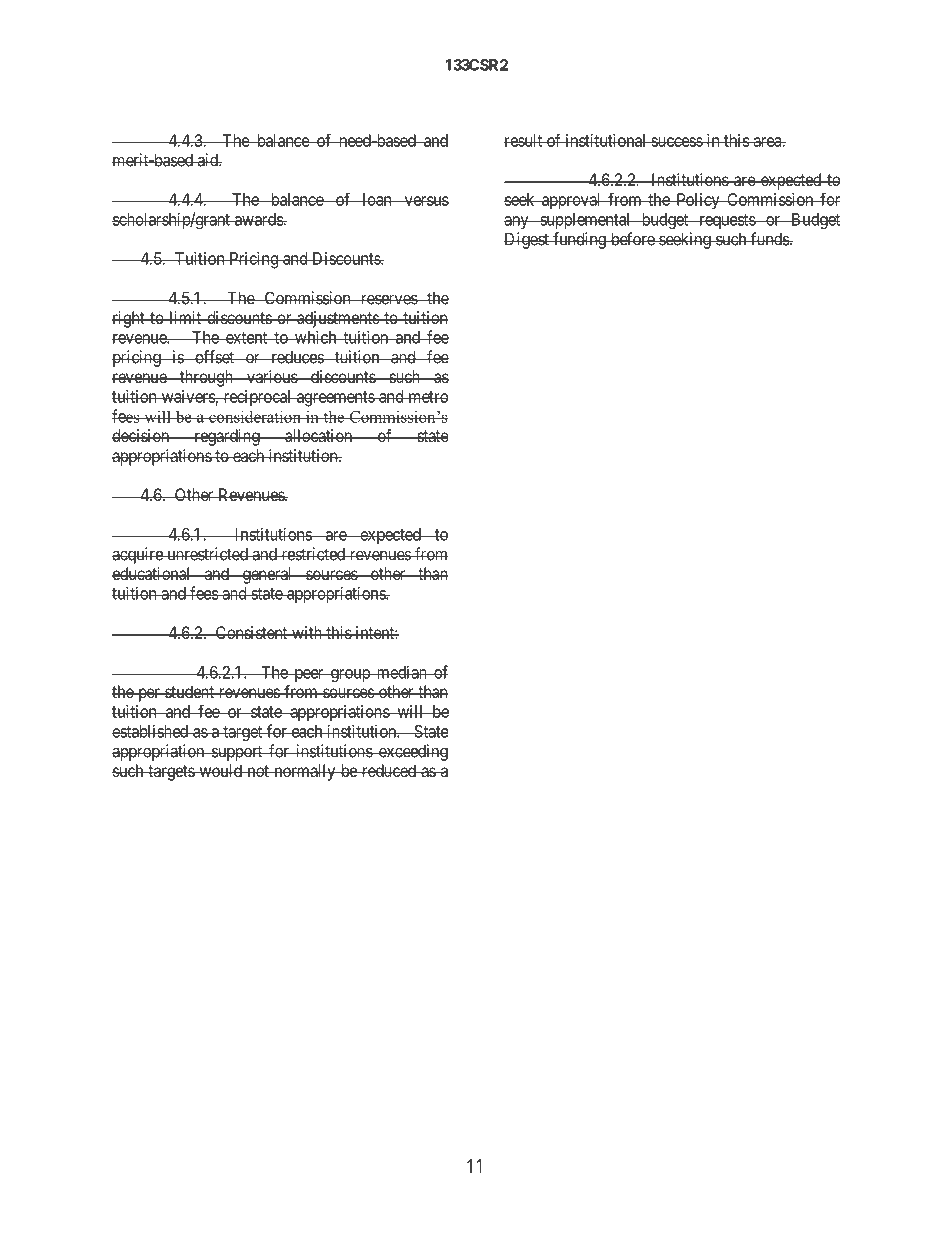  I want to click on regarding, so click(227, 437).
